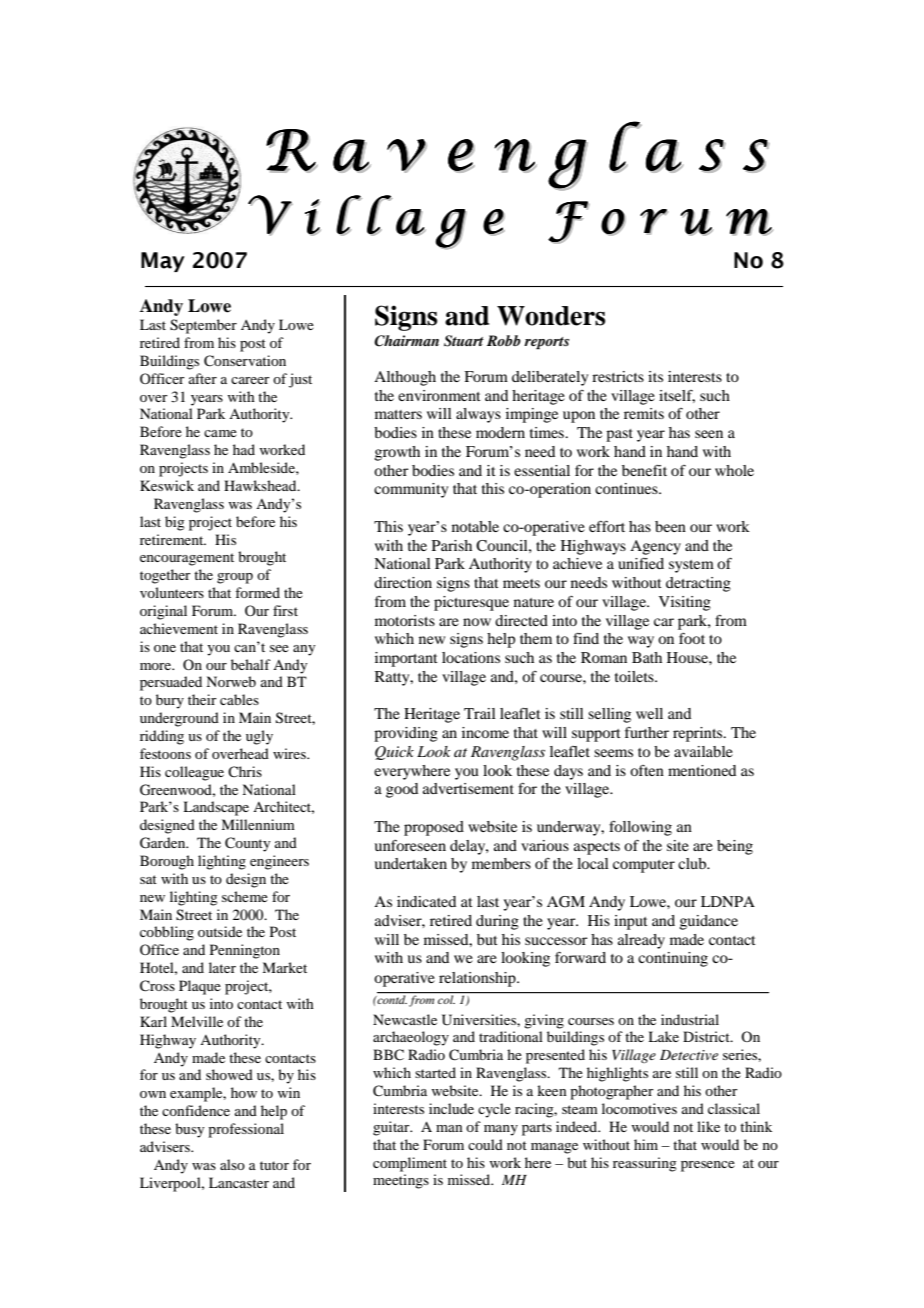 The image size is (924, 1308). I want to click on Trail, so click(480, 713).
